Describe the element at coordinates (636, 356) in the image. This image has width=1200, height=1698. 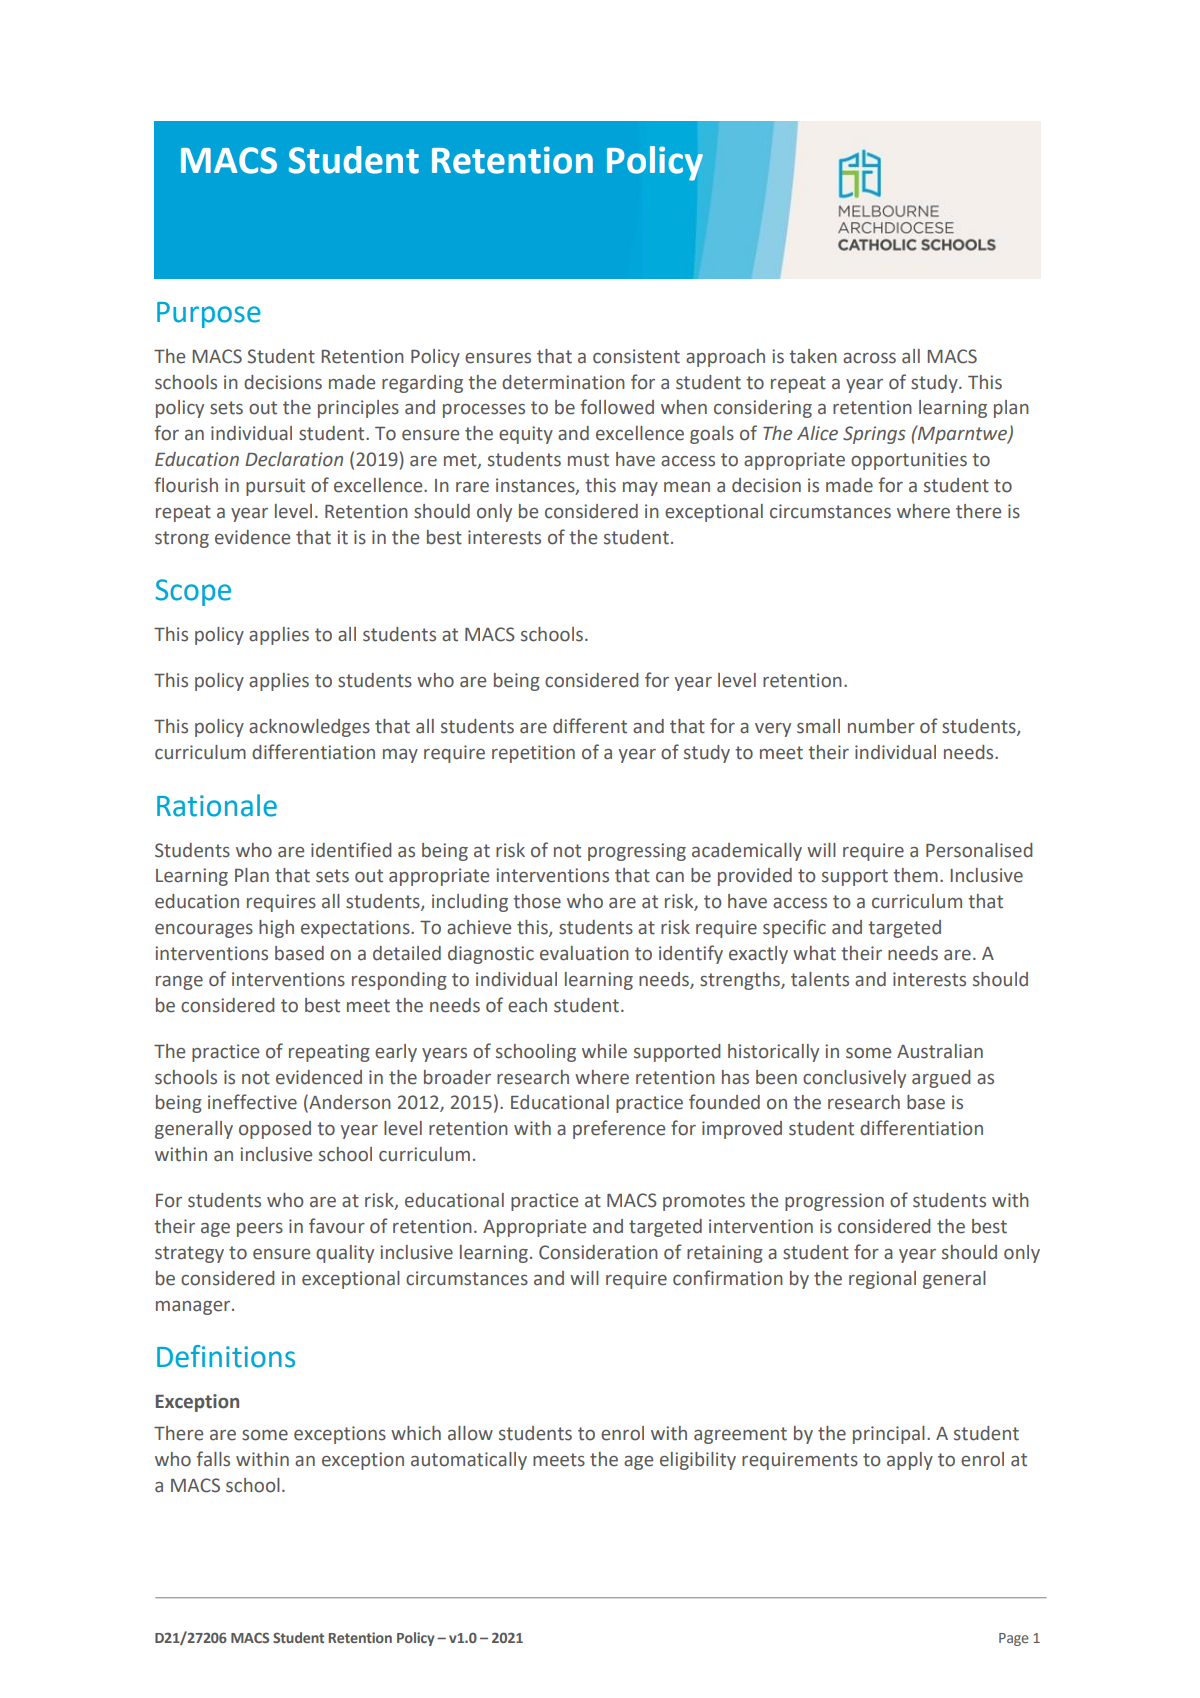
I see `consistent` at that location.
